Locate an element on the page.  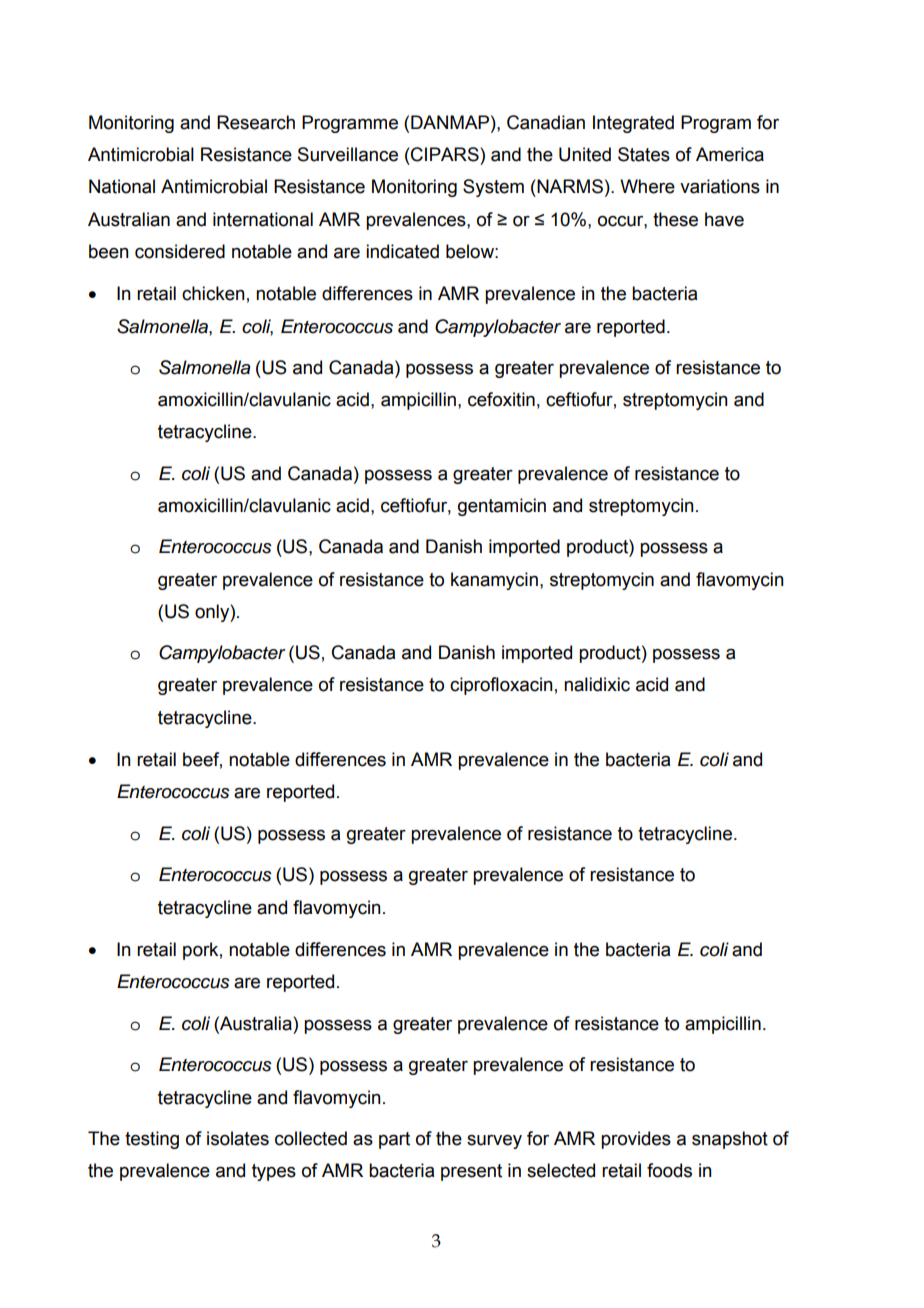
isolates is located at coordinates (238, 1138).
